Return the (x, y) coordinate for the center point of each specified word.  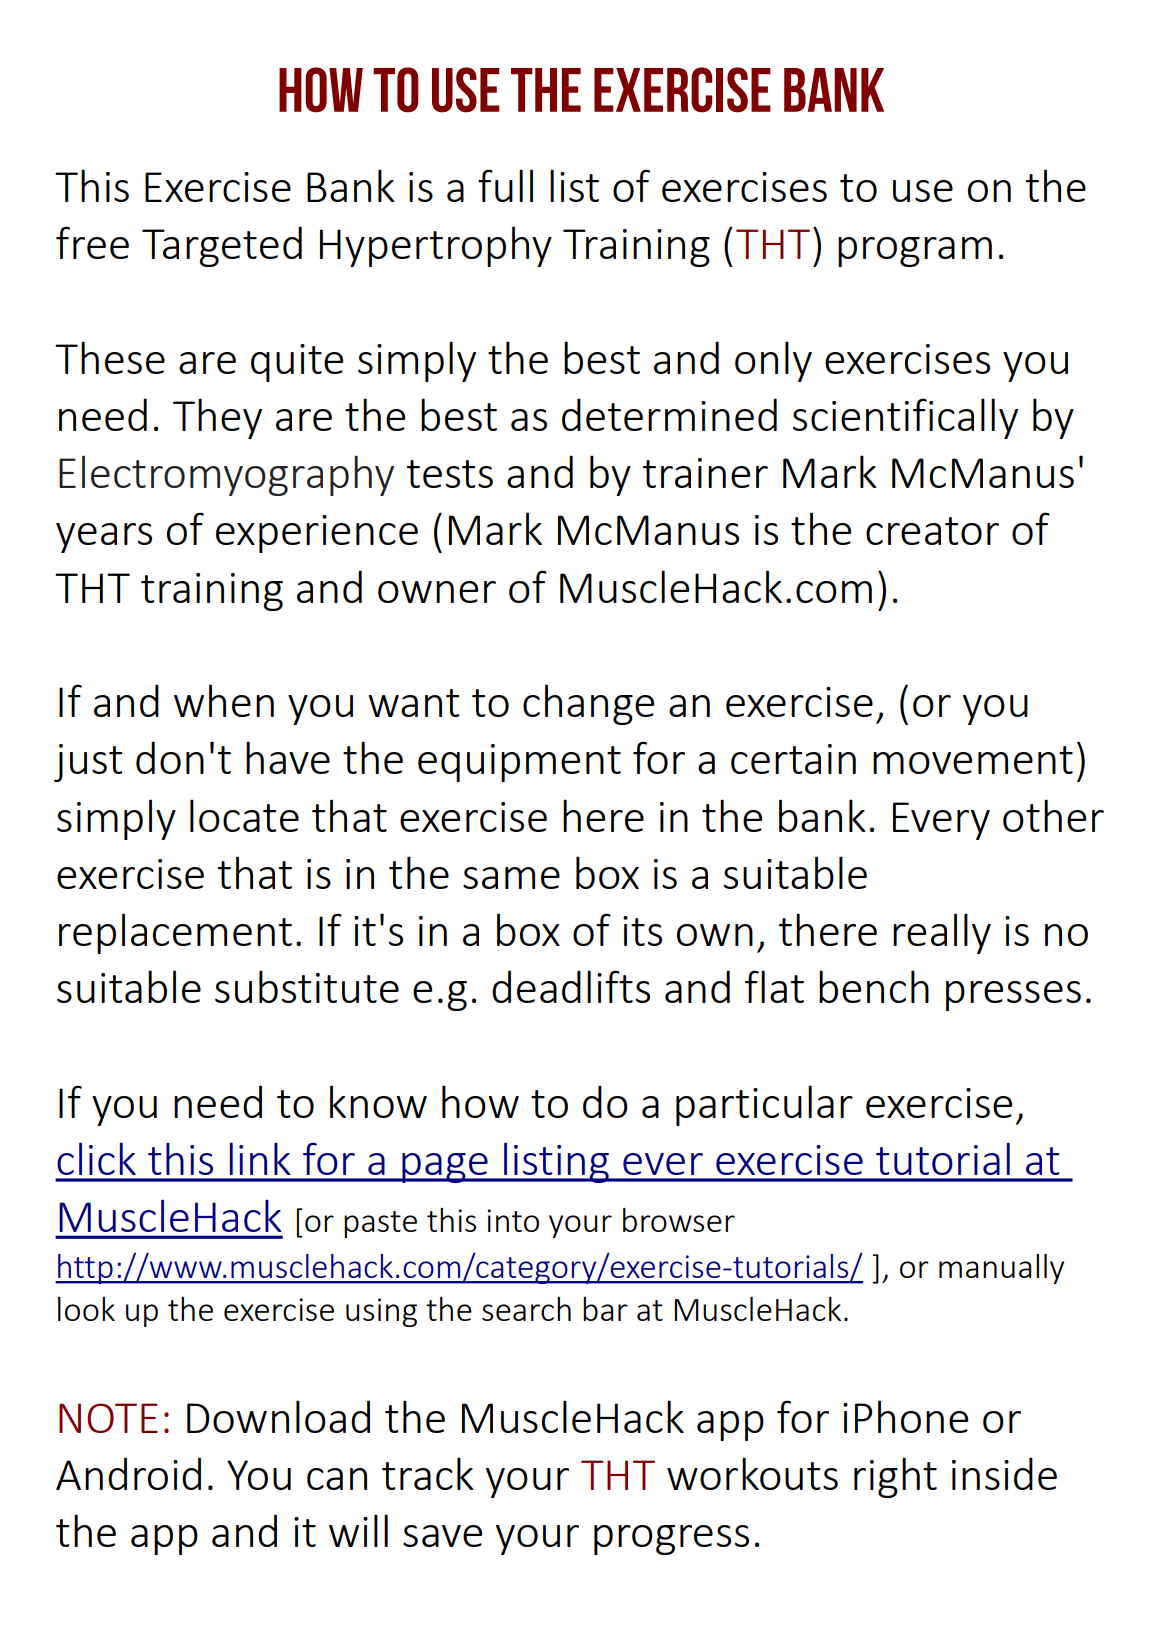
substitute (307, 986)
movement (973, 760)
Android (128, 1473)
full (505, 185)
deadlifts (571, 986)
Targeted (222, 246)
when (224, 700)
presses (1013, 996)
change (588, 704)
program (915, 252)
